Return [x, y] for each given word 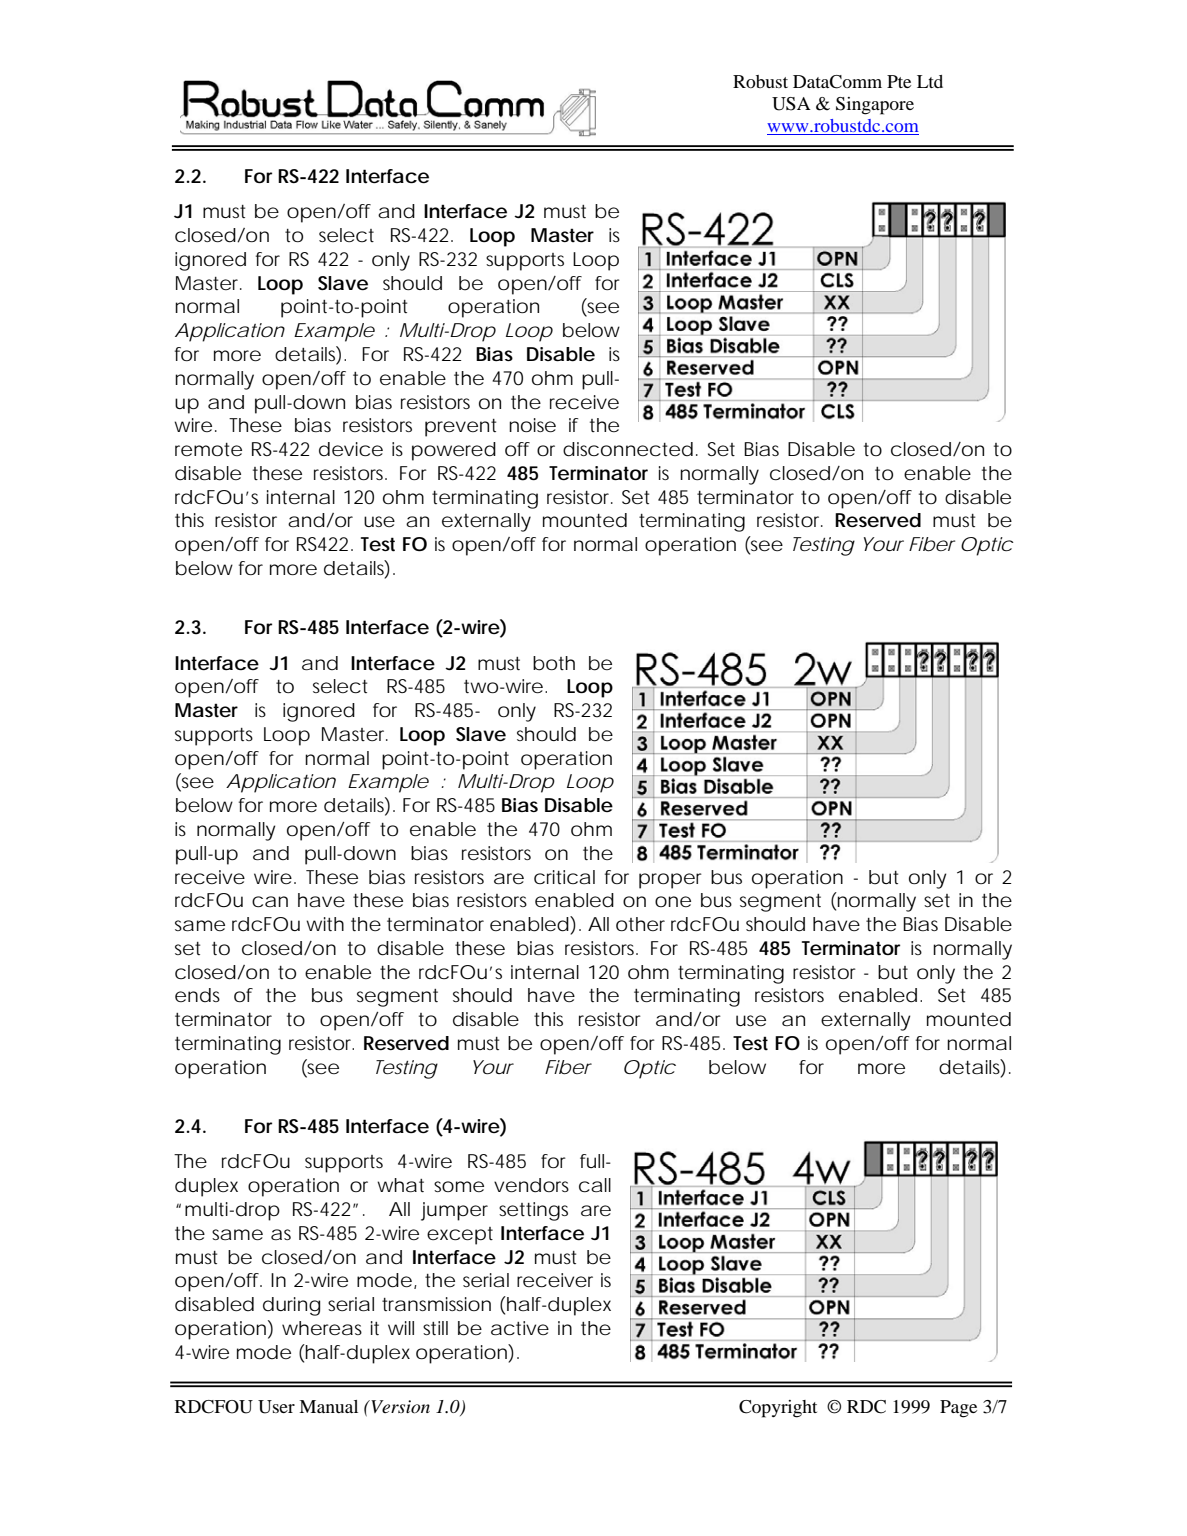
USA [791, 104]
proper [670, 881]
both [554, 663]
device [351, 449]
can [270, 902]
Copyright [778, 1409]
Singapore [875, 106]
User [276, 1407]
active [520, 1328]
